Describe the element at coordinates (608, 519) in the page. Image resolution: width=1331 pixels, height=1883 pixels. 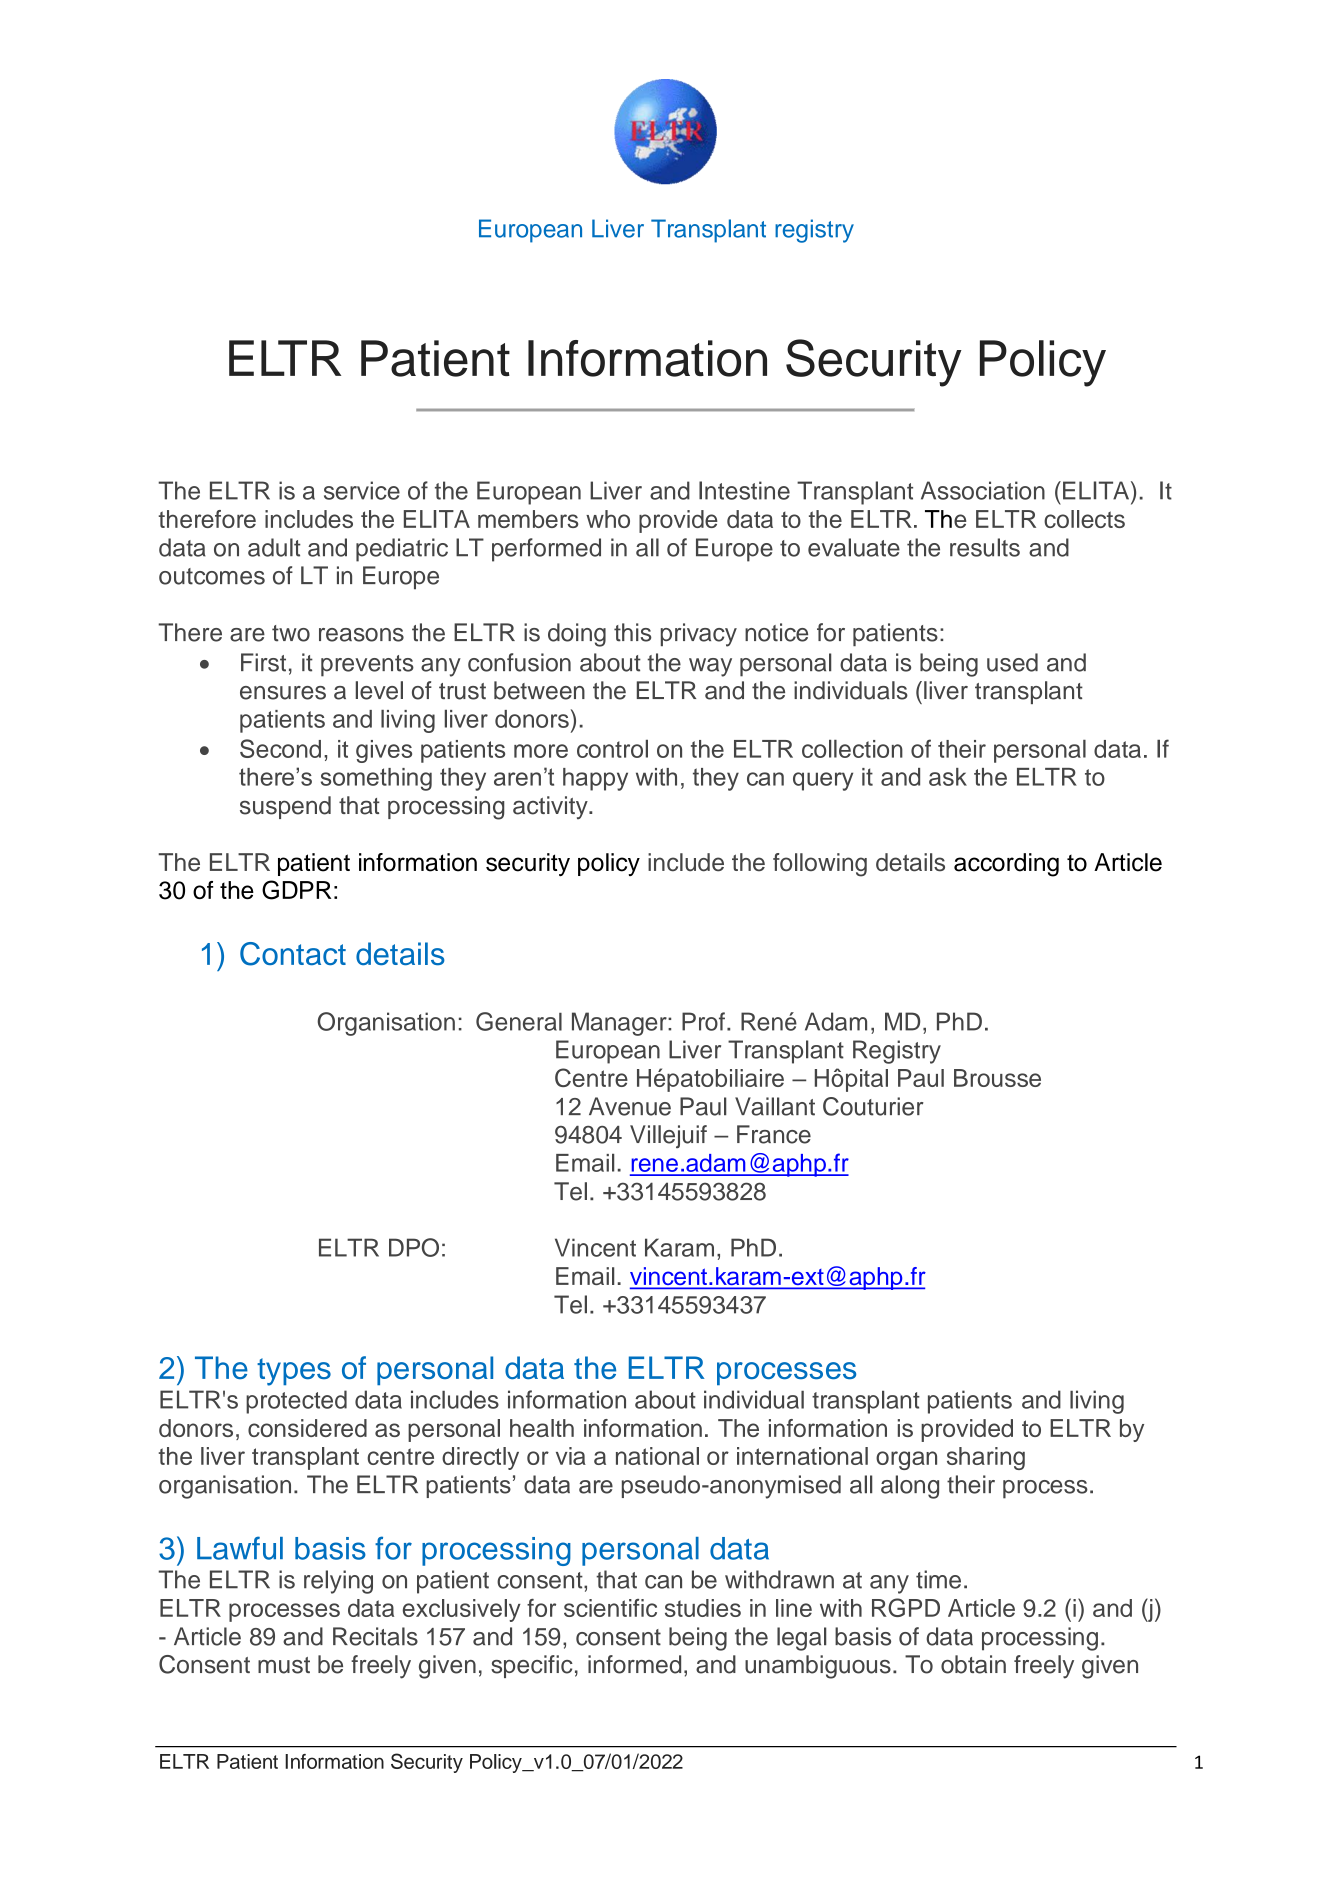
I see `who` at that location.
